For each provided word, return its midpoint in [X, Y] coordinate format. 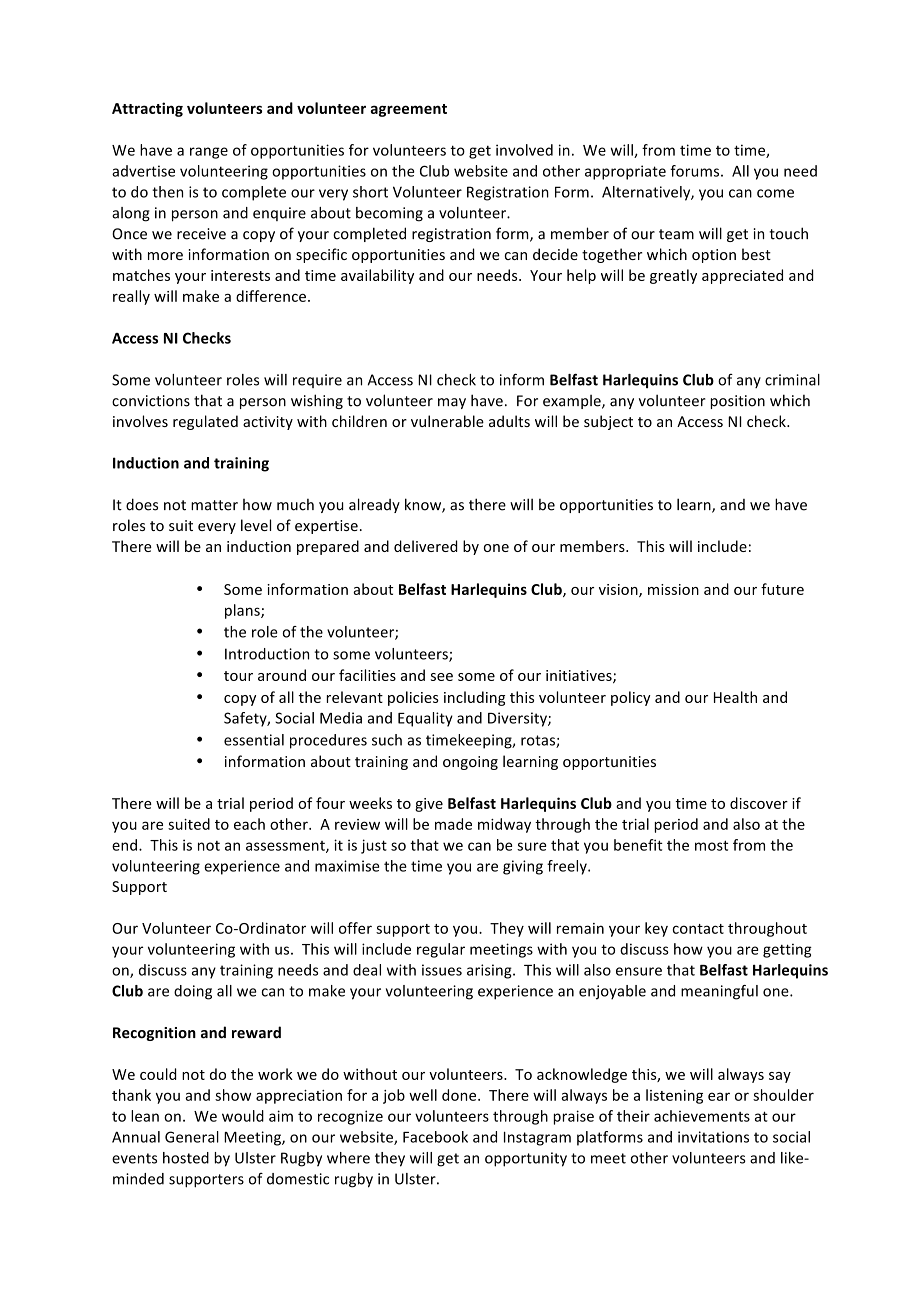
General [192, 1137]
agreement [408, 110]
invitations [713, 1137]
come [775, 193]
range [209, 153]
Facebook [435, 1137]
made [453, 824]
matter [214, 505]
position [738, 402]
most [711, 845]
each [249, 824]
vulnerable [447, 421]
